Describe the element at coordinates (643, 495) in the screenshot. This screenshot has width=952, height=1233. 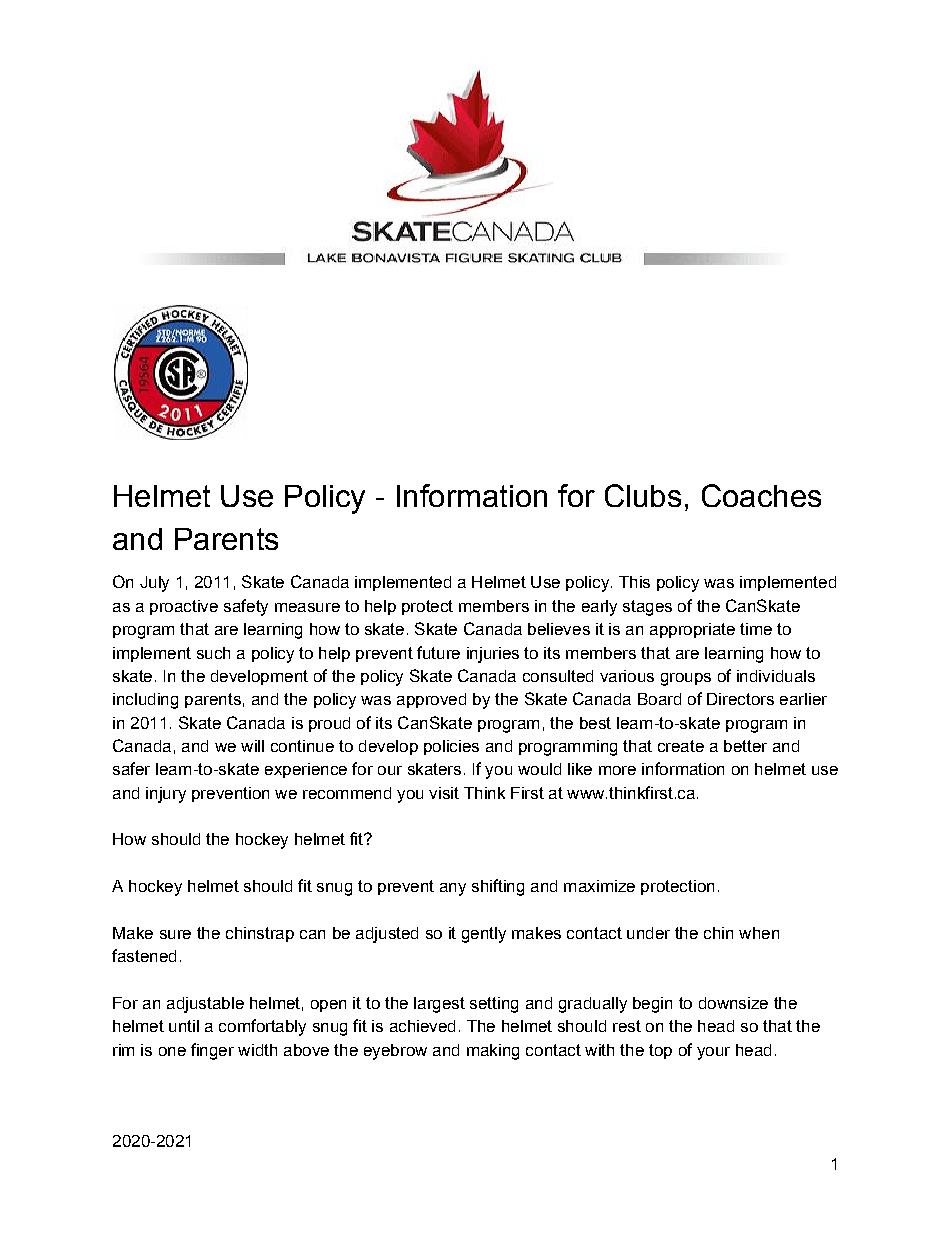
I see `Clubs` at that location.
